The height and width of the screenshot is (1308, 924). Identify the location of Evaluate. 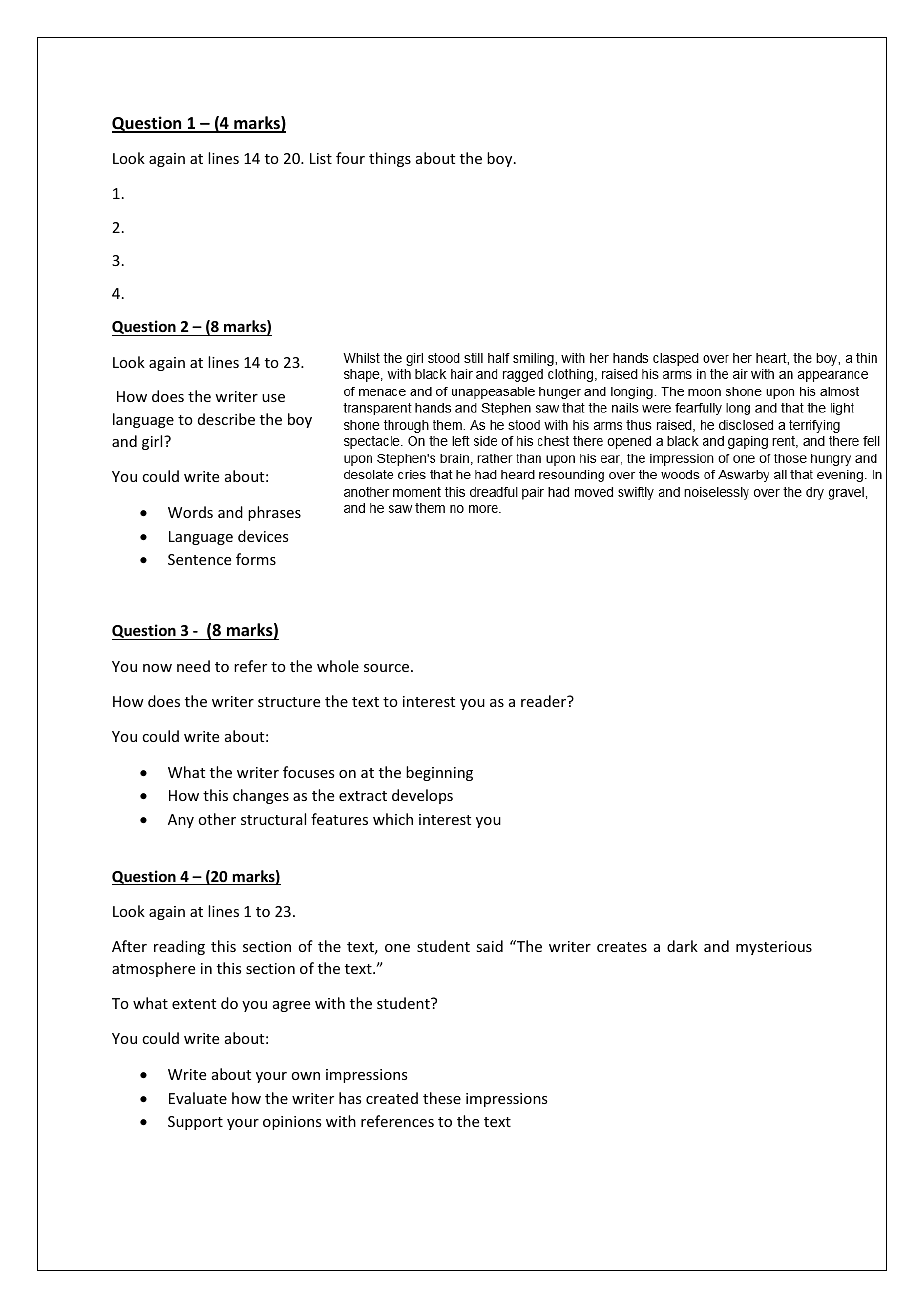
(198, 1098).
